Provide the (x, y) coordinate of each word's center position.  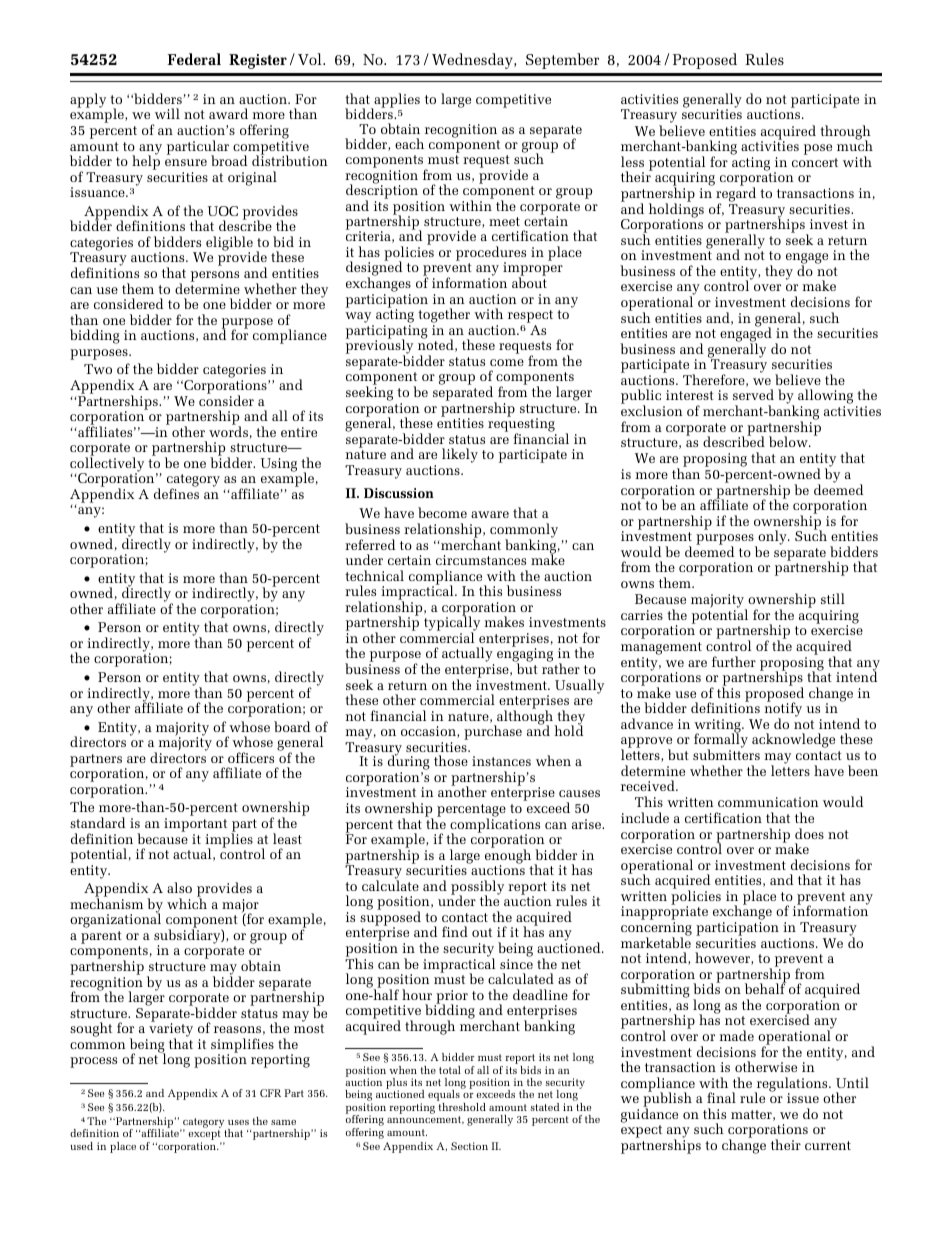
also (179, 887)
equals (445, 1096)
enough (508, 856)
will (167, 113)
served (753, 394)
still (833, 598)
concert (815, 162)
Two (98, 369)
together (444, 317)
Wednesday (473, 61)
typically (452, 624)
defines (176, 493)
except (204, 1136)
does (809, 833)
